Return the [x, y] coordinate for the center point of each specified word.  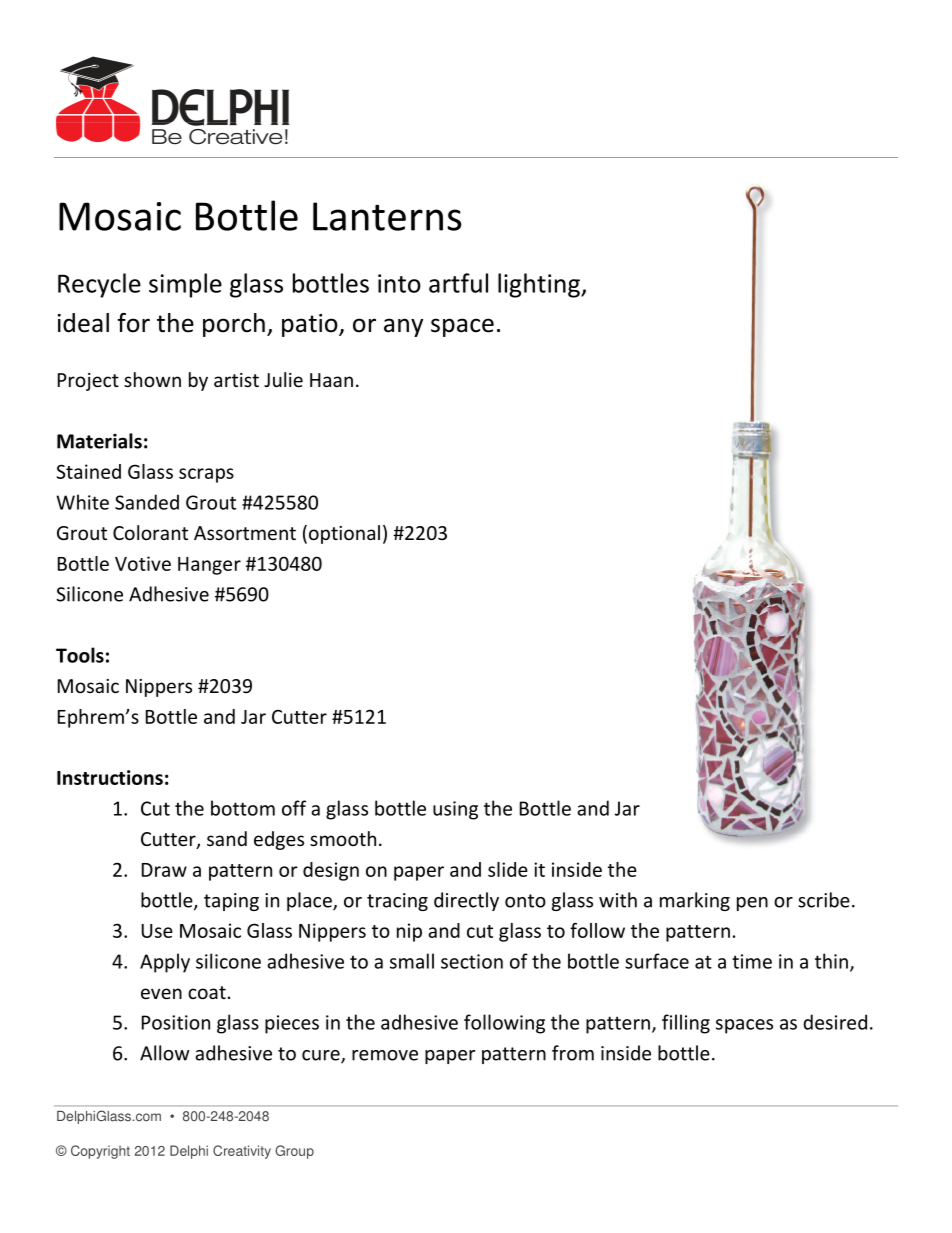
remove [385, 1055]
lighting [540, 285]
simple [185, 285]
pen [752, 904]
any [403, 327]
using [455, 810]
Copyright [100, 1152]
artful [458, 283]
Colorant [150, 532]
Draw [164, 870]
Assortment [245, 533]
